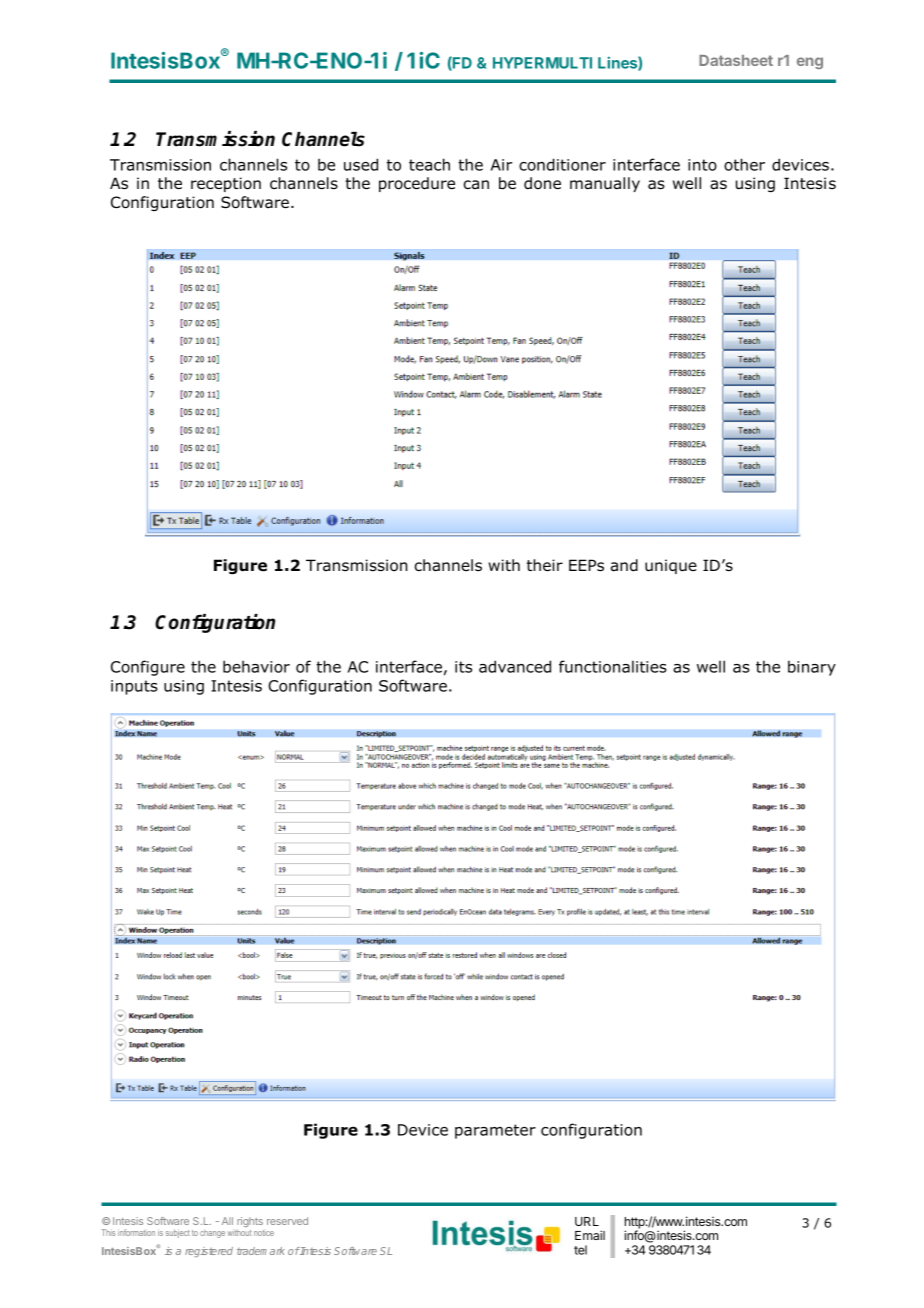 The height and width of the screenshot is (1308, 924). Describe the element at coordinates (671, 566) in the screenshot. I see `unique` at that location.
